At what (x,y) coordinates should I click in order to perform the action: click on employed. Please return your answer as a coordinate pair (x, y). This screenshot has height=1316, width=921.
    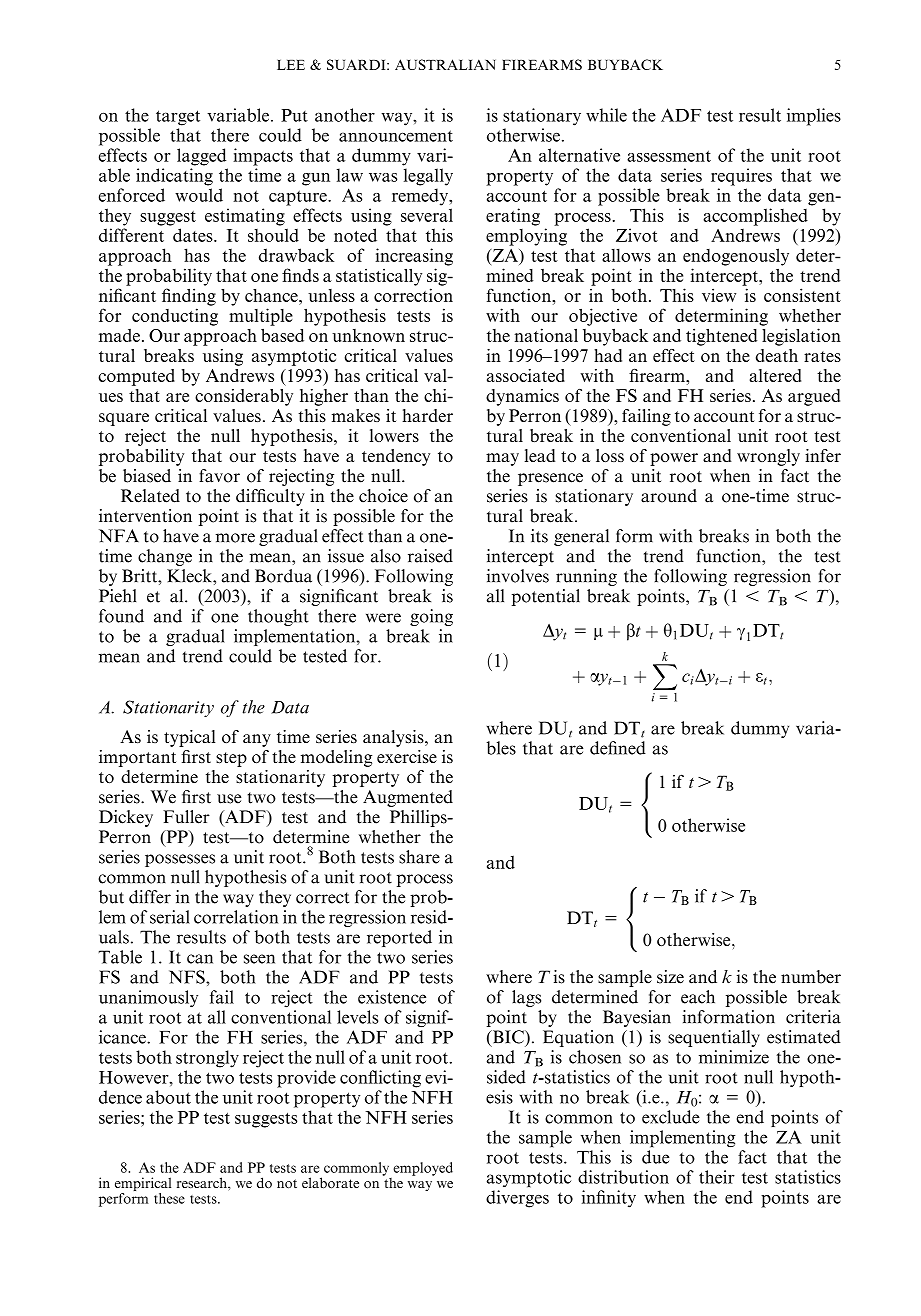
    Looking at the image, I should click on (423, 1169).
